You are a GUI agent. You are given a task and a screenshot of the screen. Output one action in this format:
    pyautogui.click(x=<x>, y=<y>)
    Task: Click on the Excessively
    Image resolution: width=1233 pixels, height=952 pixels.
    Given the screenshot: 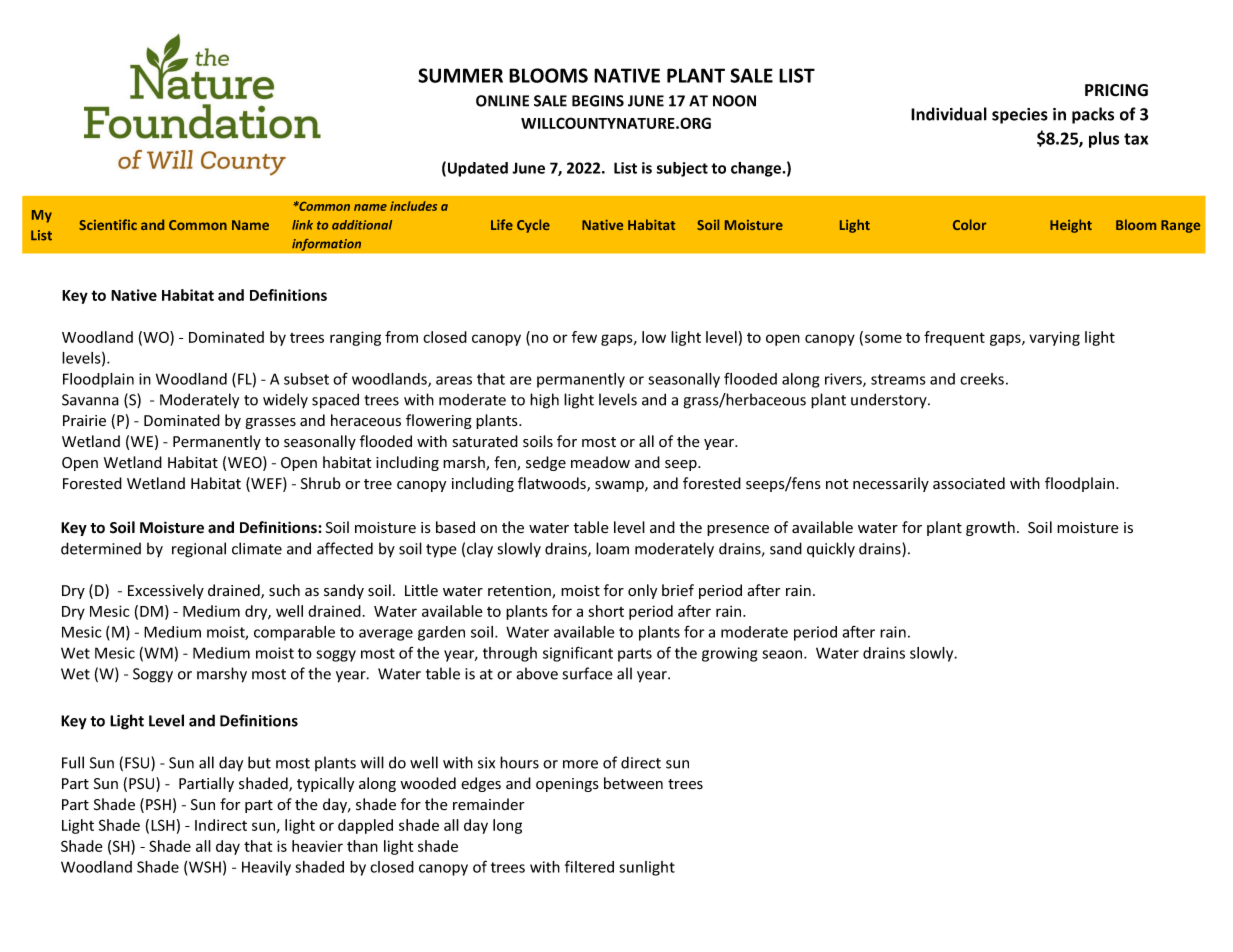 What is the action you would take?
    pyautogui.click(x=166, y=591)
